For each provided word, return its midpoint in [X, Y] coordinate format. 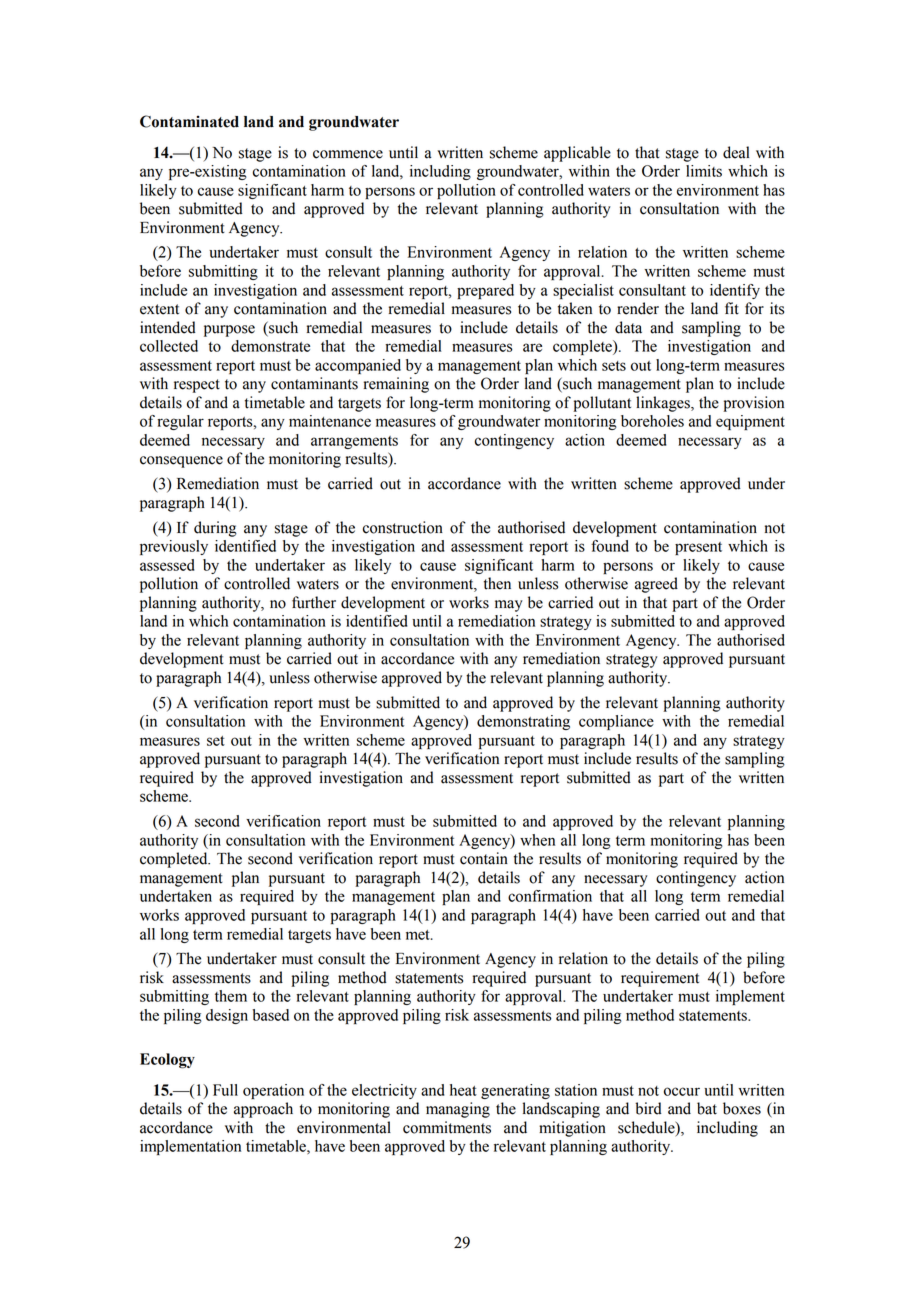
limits [704, 171]
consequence [181, 462]
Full [225, 1090]
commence [348, 154]
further [314, 602]
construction [403, 527]
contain [484, 858]
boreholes [652, 421]
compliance [616, 722]
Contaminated [189, 121]
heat [463, 1090]
